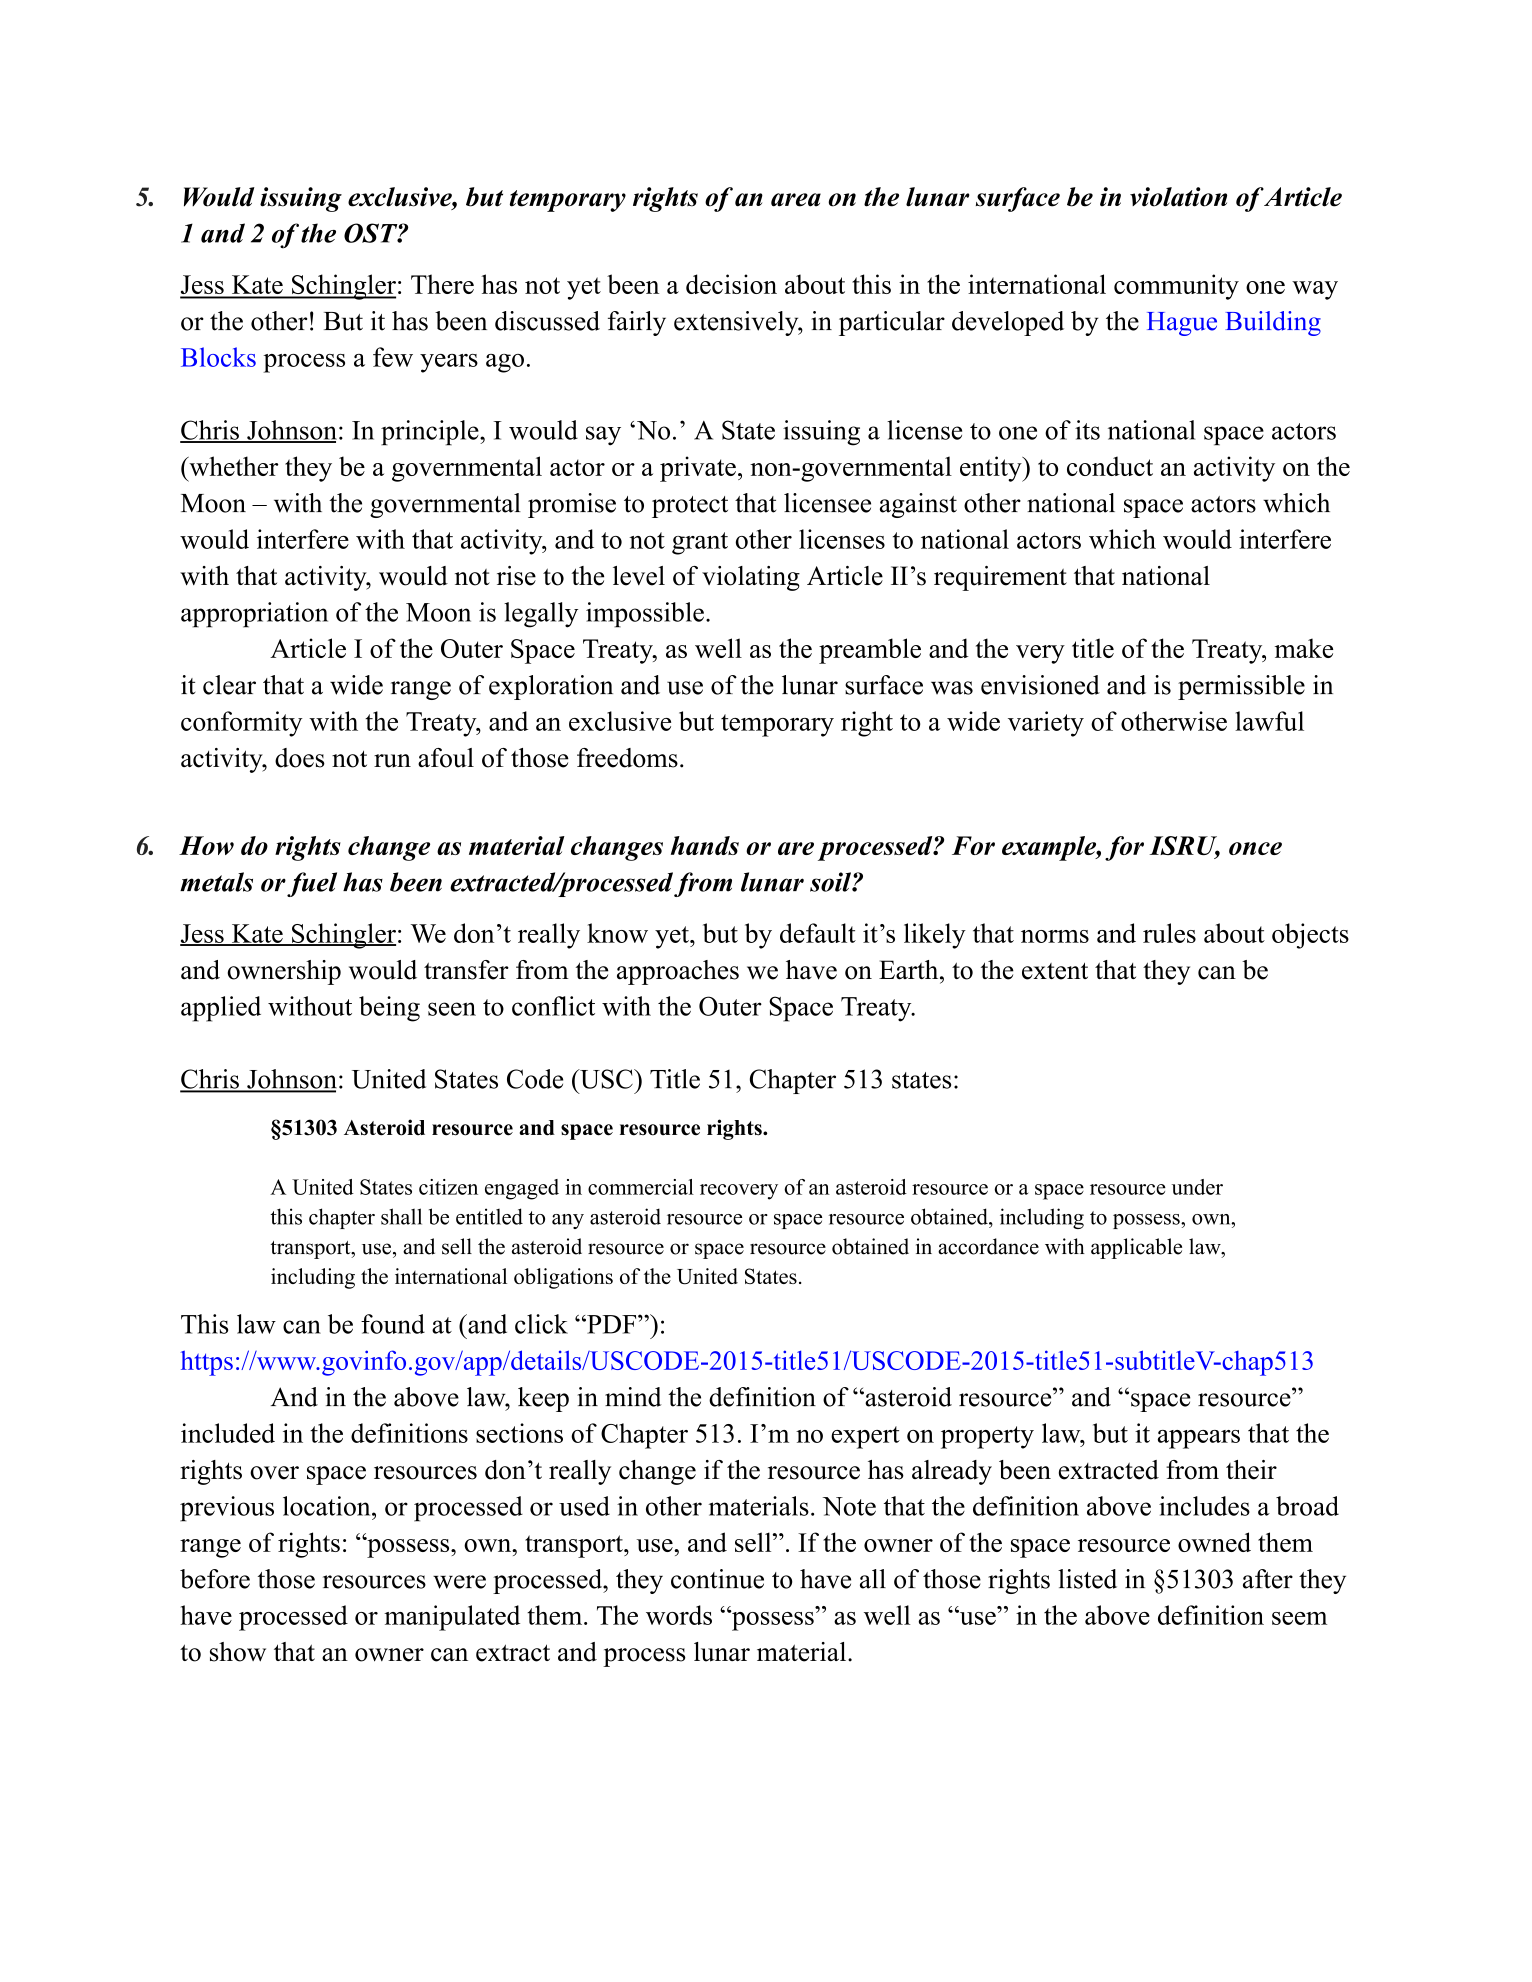  Describe the element at coordinates (717, 1579) in the screenshot. I see `continue` at that location.
